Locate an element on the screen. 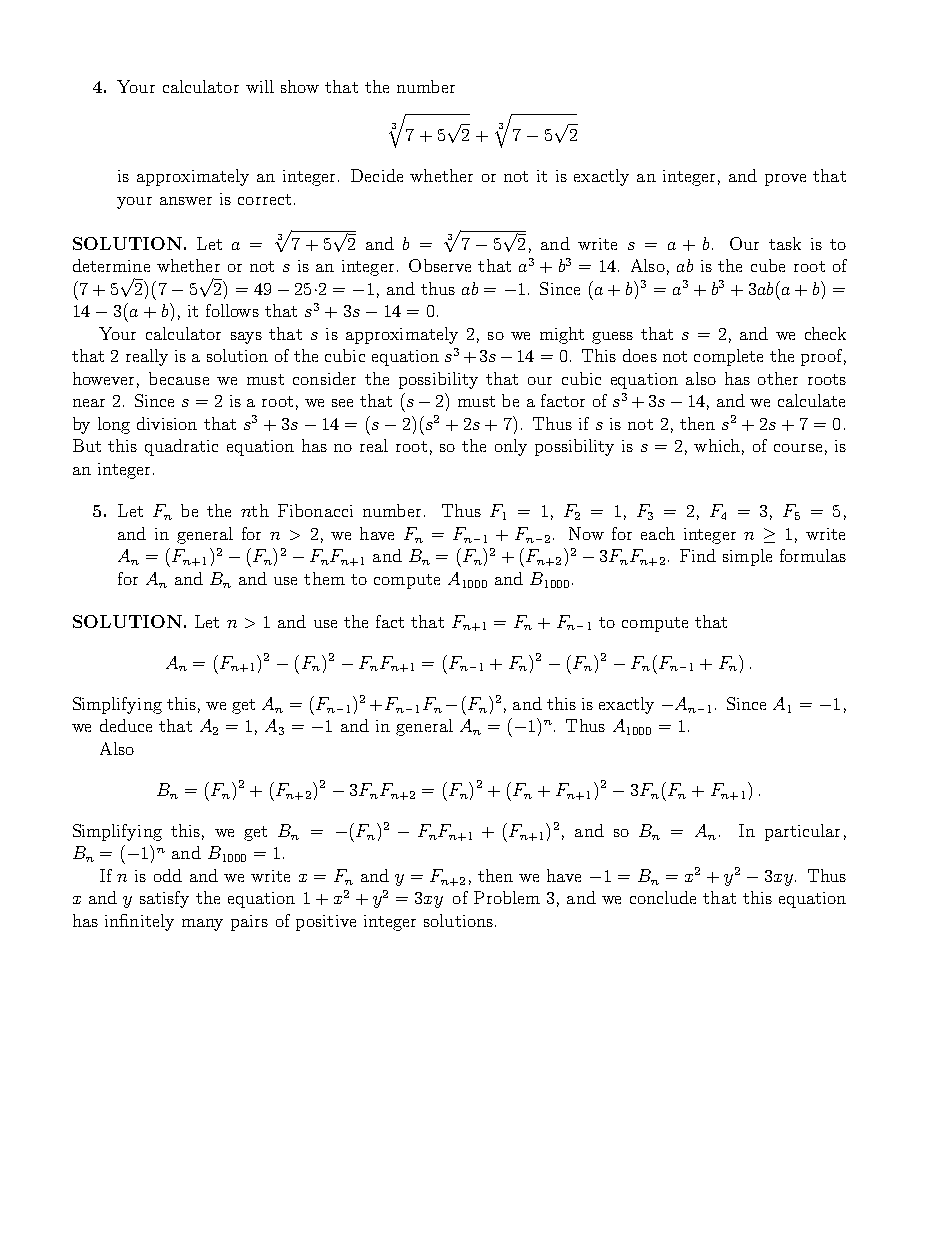 This screenshot has height=1233, width=952. Observe is located at coordinates (440, 265).
